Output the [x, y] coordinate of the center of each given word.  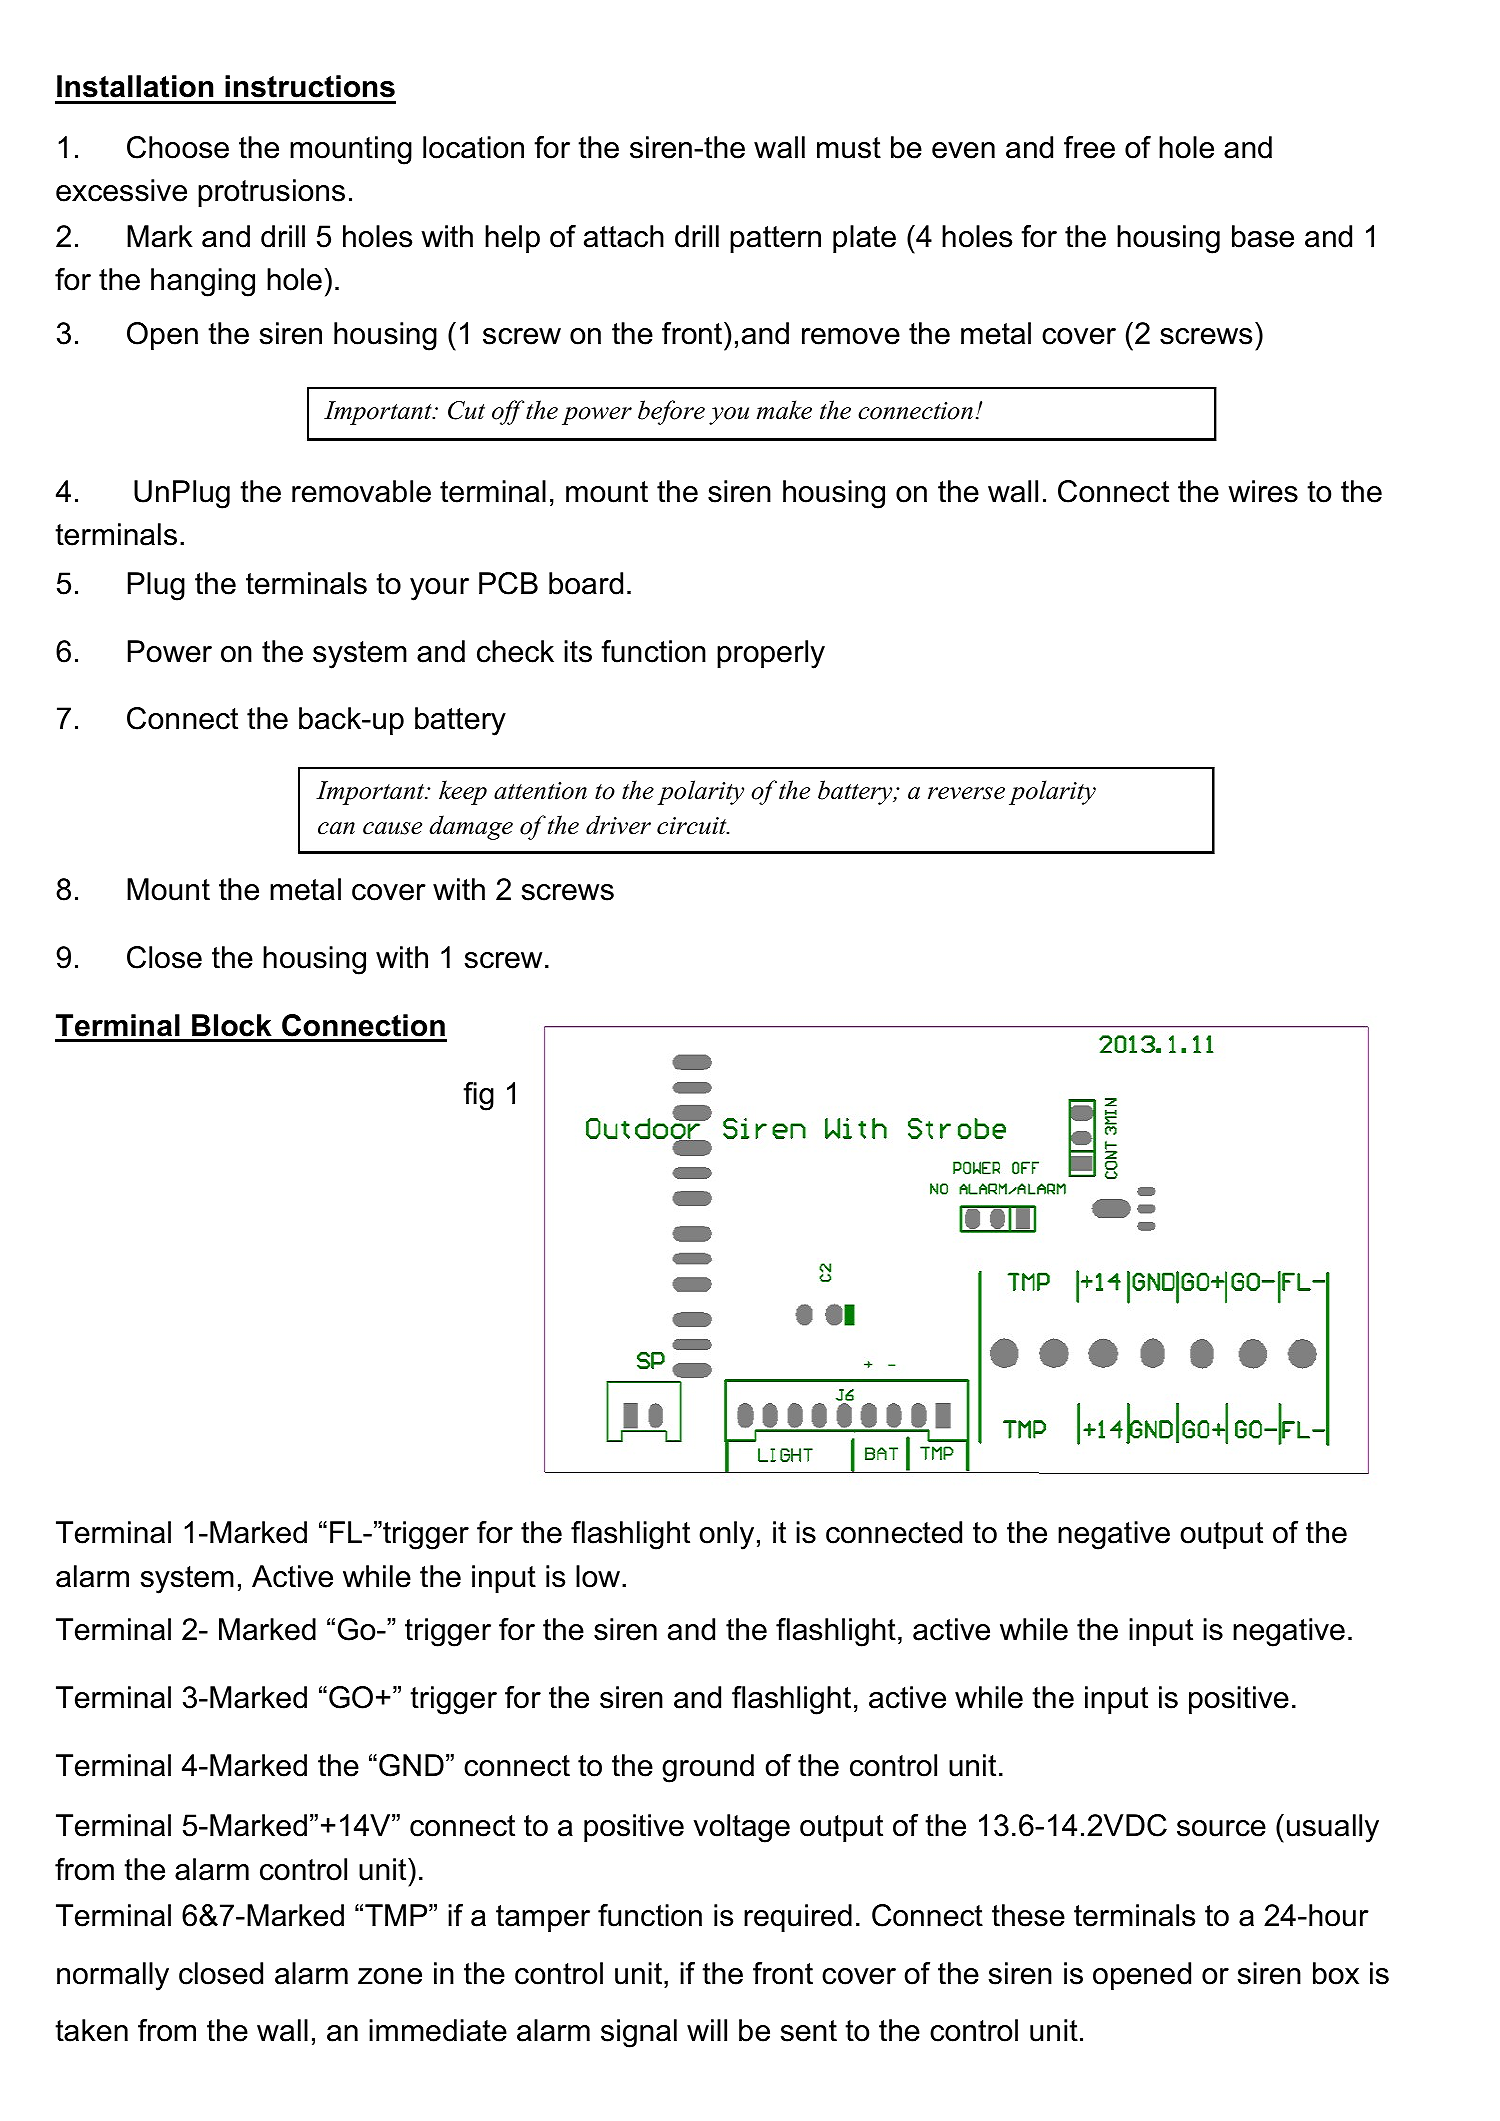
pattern [775, 239]
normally [113, 1976]
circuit [693, 826]
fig [478, 1096]
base [1263, 236]
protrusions [271, 193]
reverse [966, 793]
